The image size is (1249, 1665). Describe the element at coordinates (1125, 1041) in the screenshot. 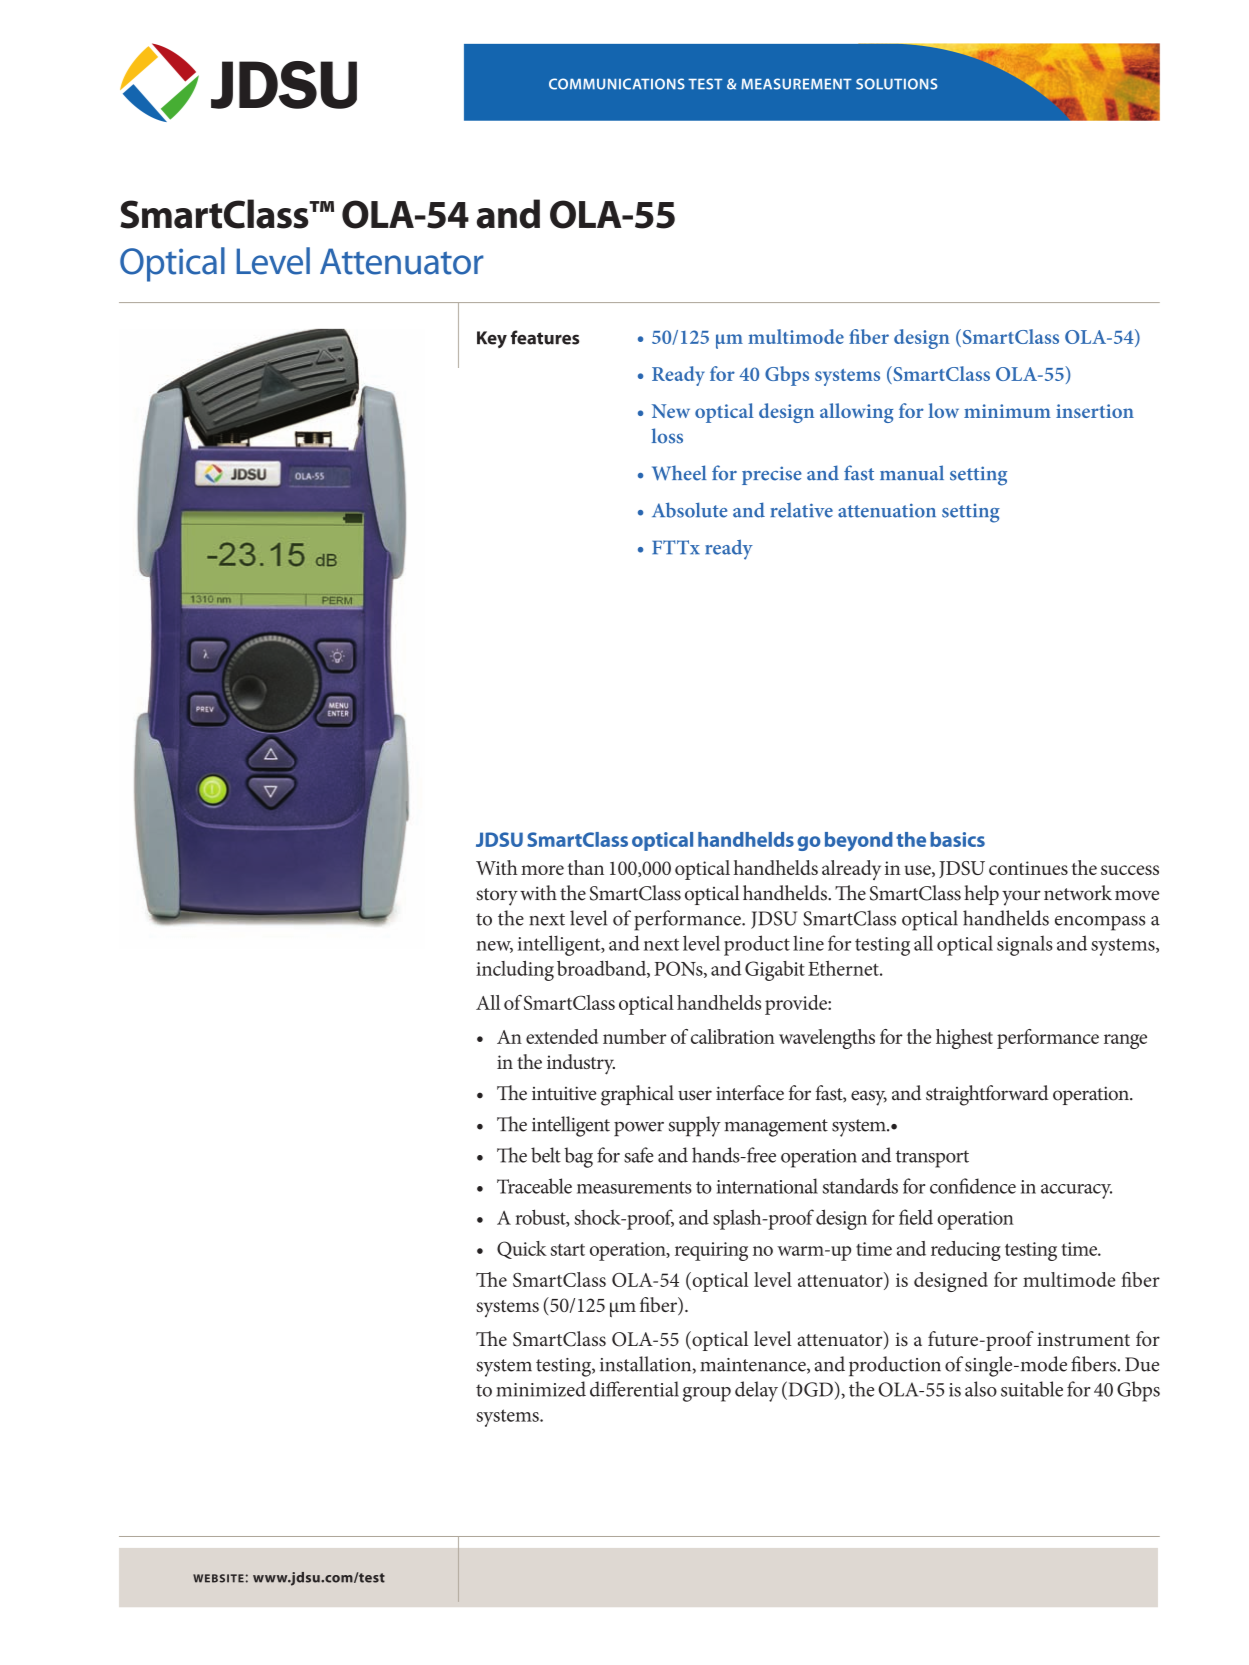

I see `range` at that location.
